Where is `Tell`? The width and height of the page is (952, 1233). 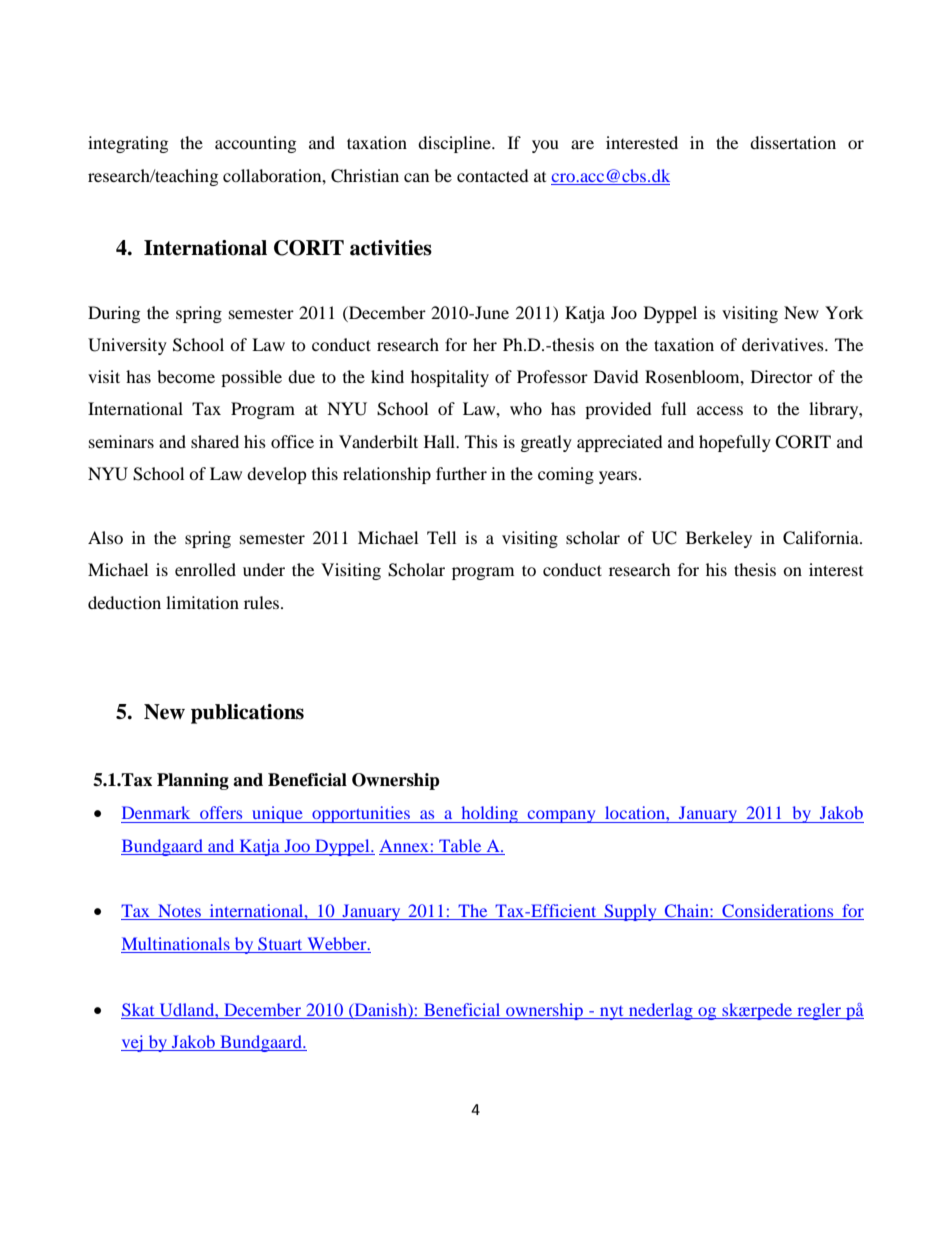
Tell is located at coordinates (441, 537).
